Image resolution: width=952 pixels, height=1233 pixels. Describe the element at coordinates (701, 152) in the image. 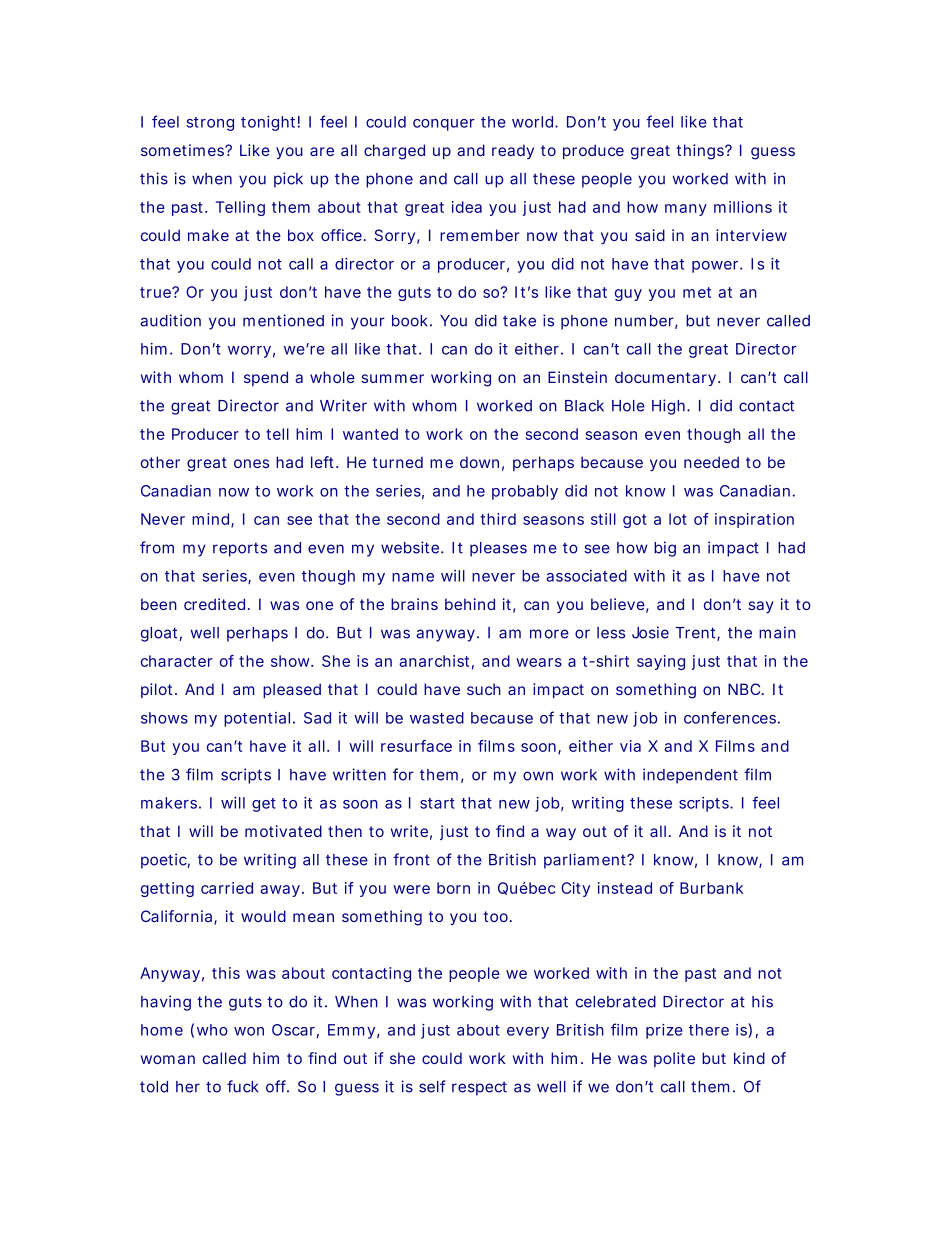

I see `things` at that location.
